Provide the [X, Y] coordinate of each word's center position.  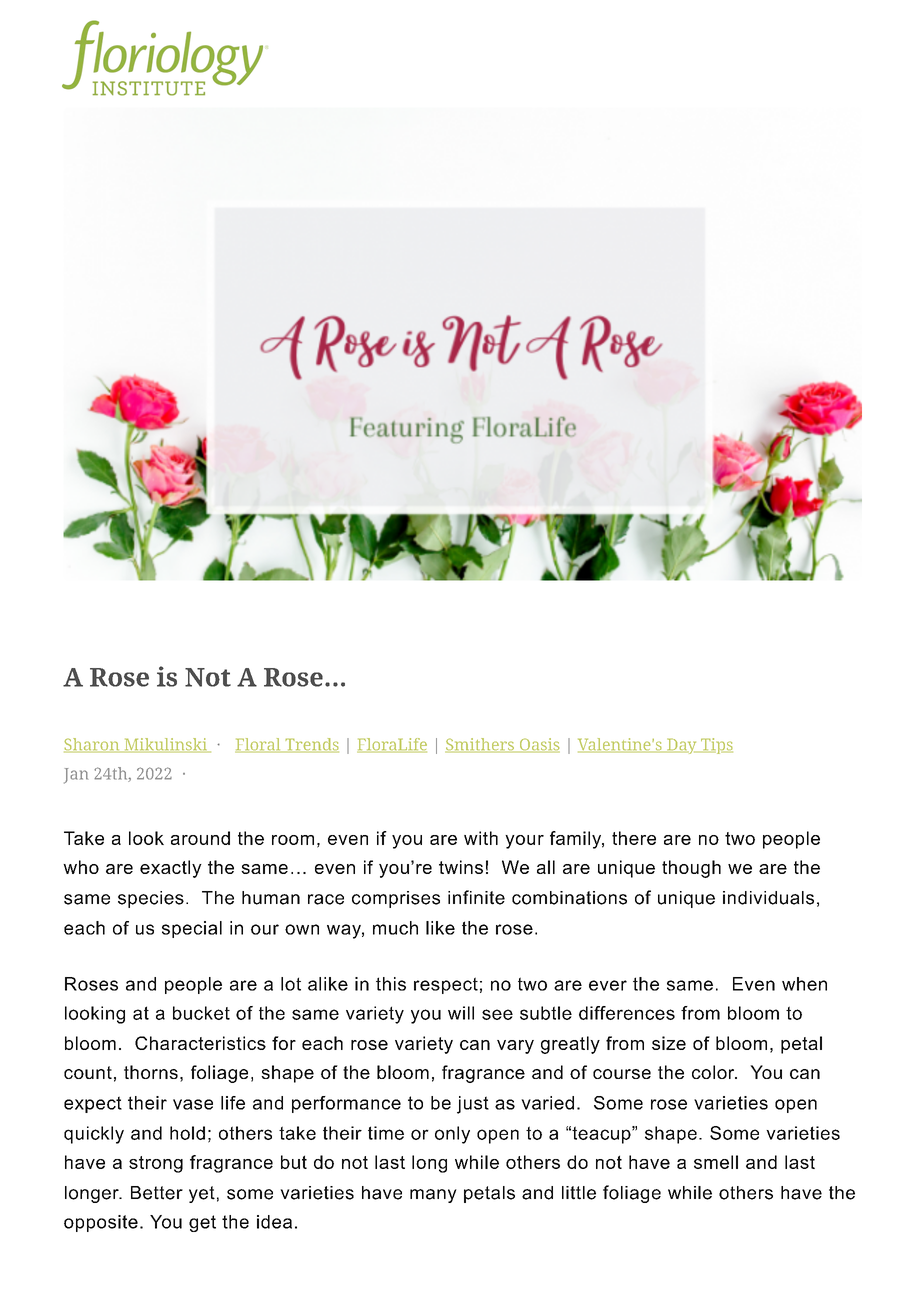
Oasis [538, 745]
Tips [716, 746]
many [433, 1196]
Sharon [93, 745]
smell [716, 1162]
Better [157, 1193]
